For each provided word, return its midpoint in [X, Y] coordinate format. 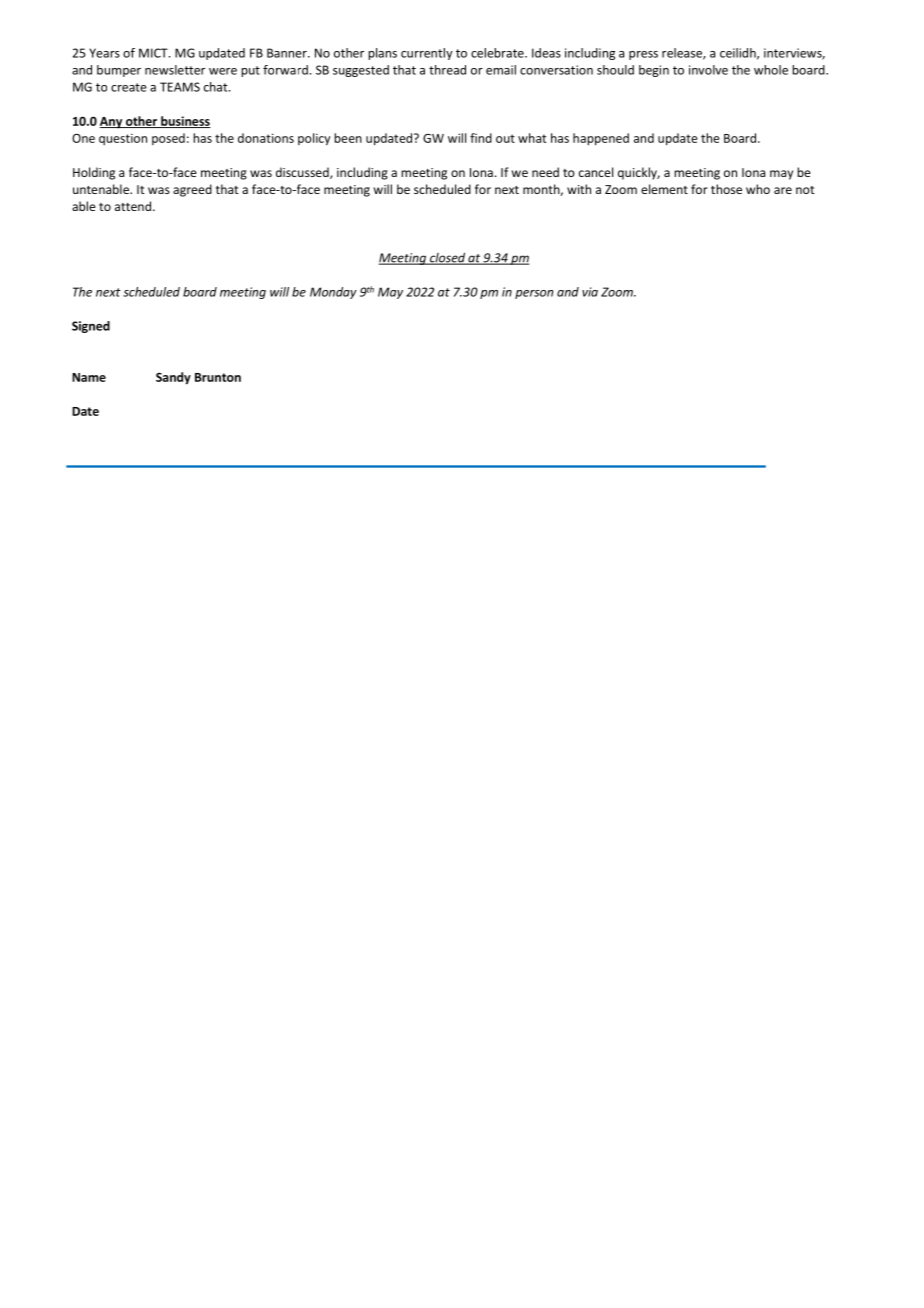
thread [447, 70]
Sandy [173, 378]
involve [708, 70]
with [579, 189]
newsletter [175, 70]
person [534, 294]
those [726, 189]
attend [133, 206]
